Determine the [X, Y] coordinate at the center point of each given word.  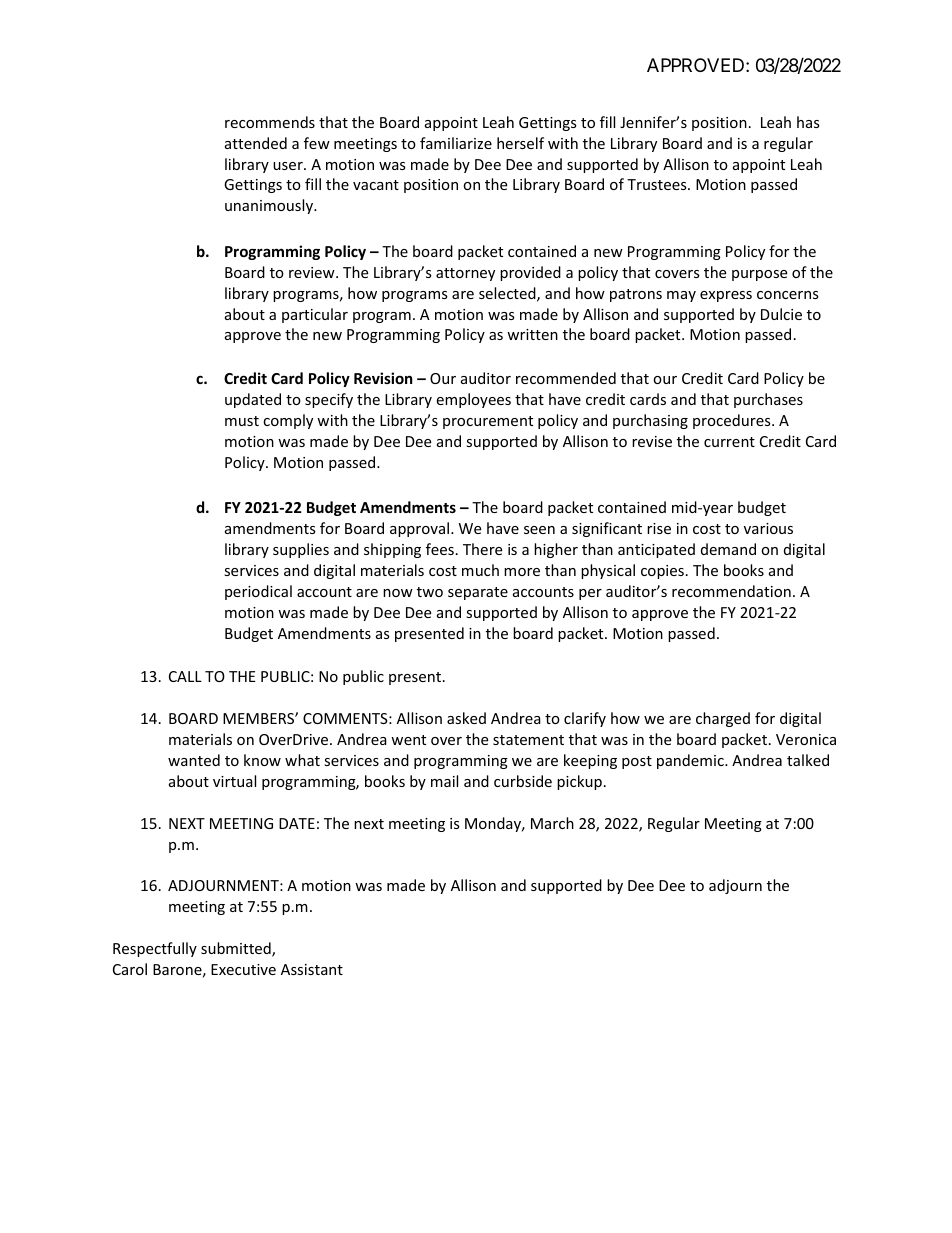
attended [256, 143]
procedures [733, 421]
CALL [185, 676]
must [242, 421]
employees [473, 400]
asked [466, 718]
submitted [237, 949]
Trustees [658, 184]
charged [723, 719]
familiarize [456, 143]
